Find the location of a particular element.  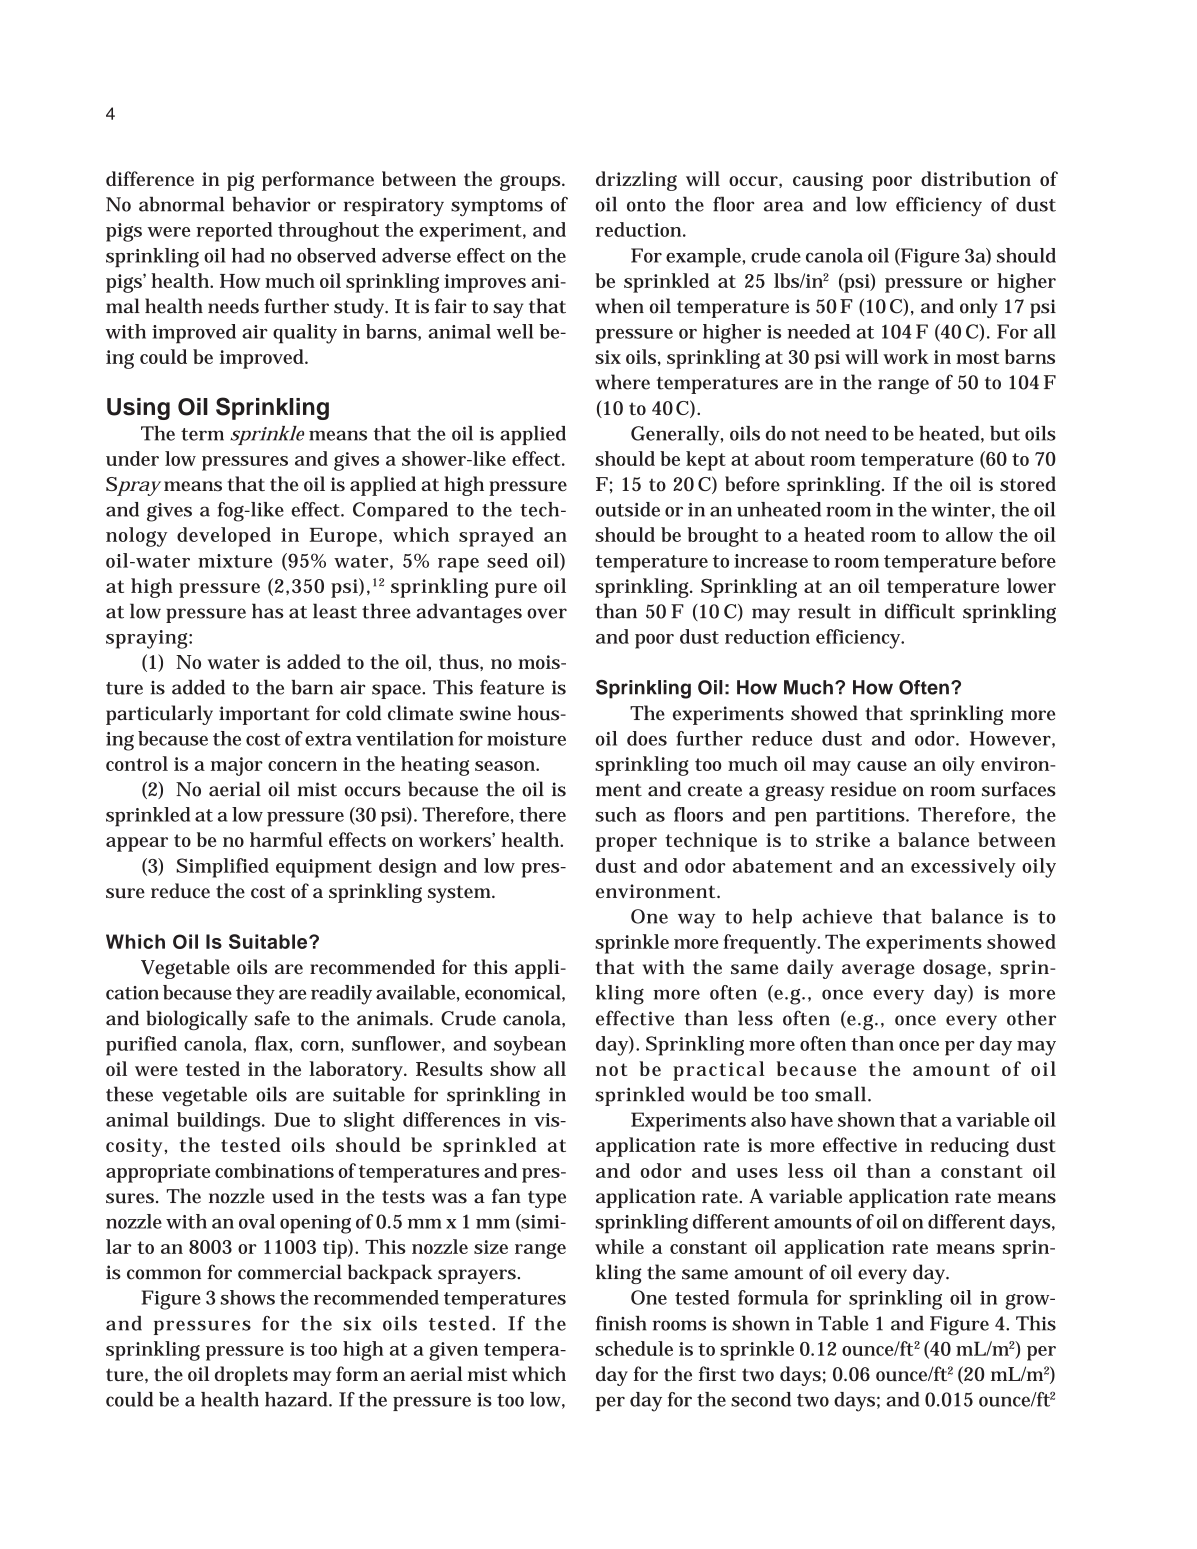

onto is located at coordinates (646, 205).
